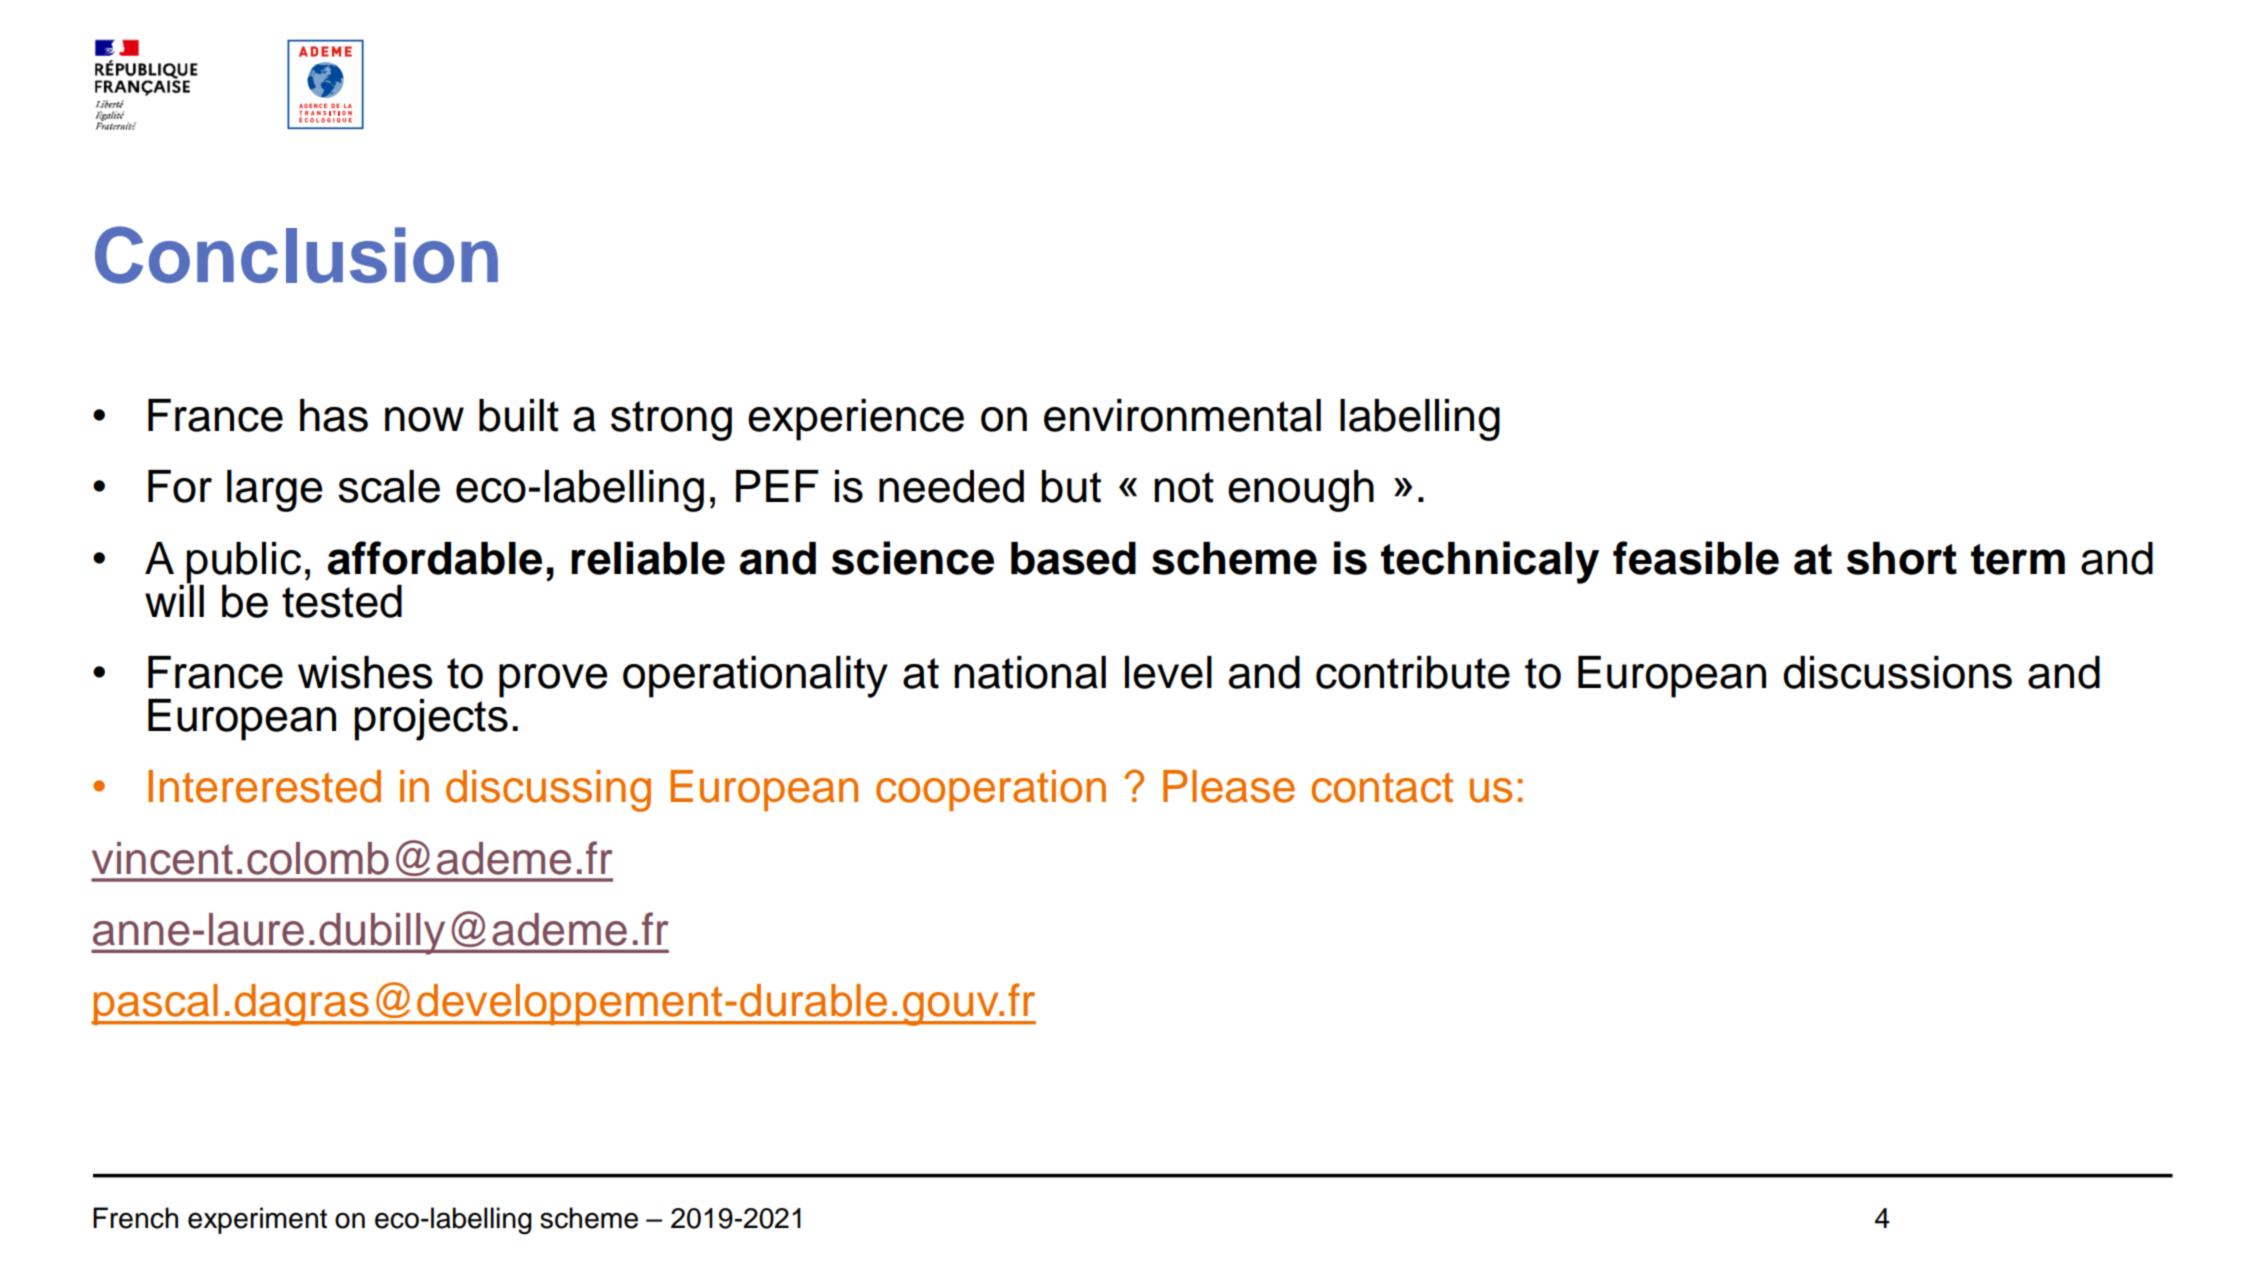 This document has height=1274, width=2265. What do you see at coordinates (1696, 558) in the document?
I see `feasible` at bounding box center [1696, 558].
